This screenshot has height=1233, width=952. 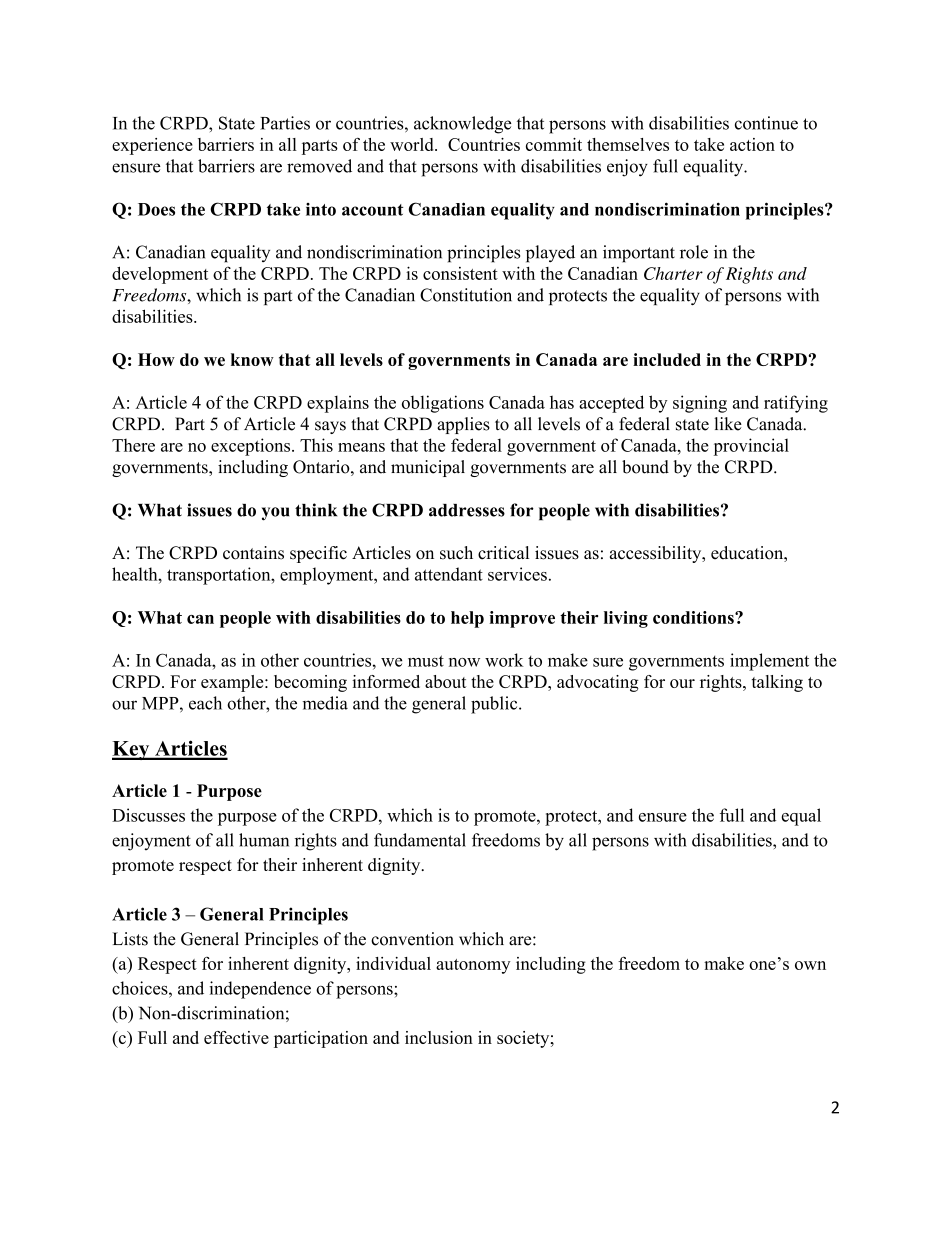 What do you see at coordinates (449, 574) in the screenshot?
I see `attendant` at bounding box center [449, 574].
